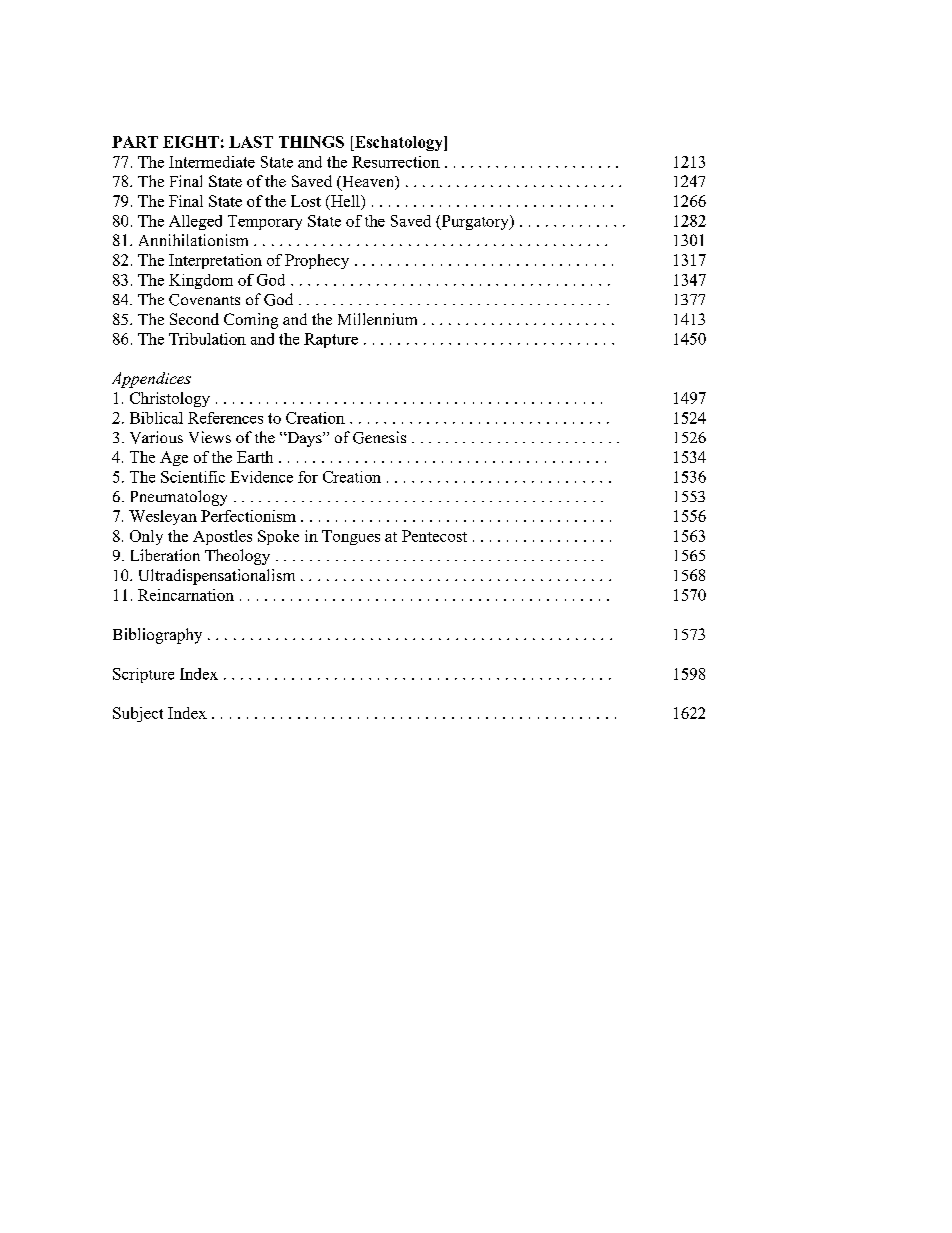 This screenshot has height=1233, width=952. I want to click on THINGS, so click(311, 142).
